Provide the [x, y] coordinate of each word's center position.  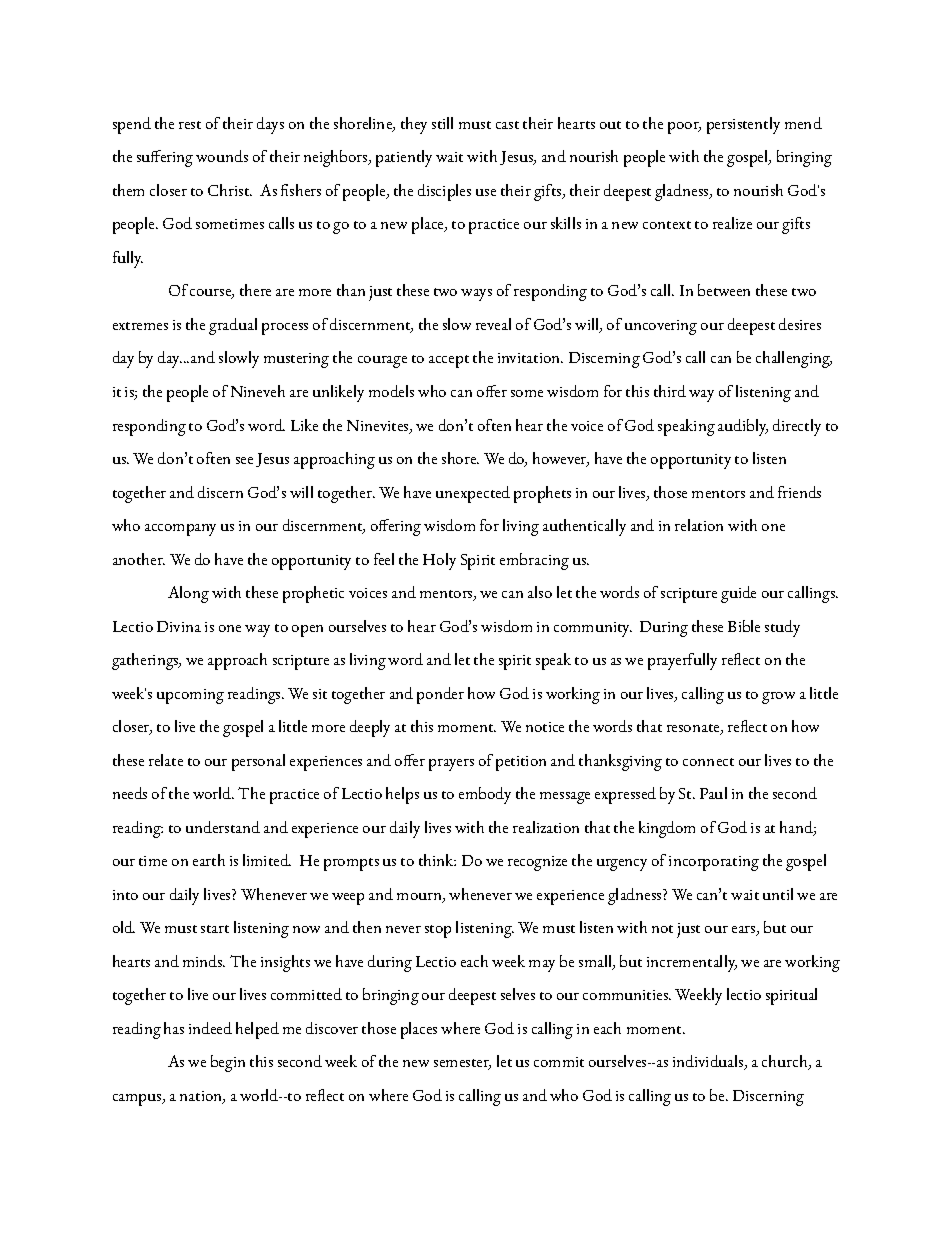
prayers [451, 765]
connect [708, 762]
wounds [222, 156]
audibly [743, 427]
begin [228, 1063]
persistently [743, 125]
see [244, 460]
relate [166, 760]
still [442, 123]
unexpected [473, 494]
